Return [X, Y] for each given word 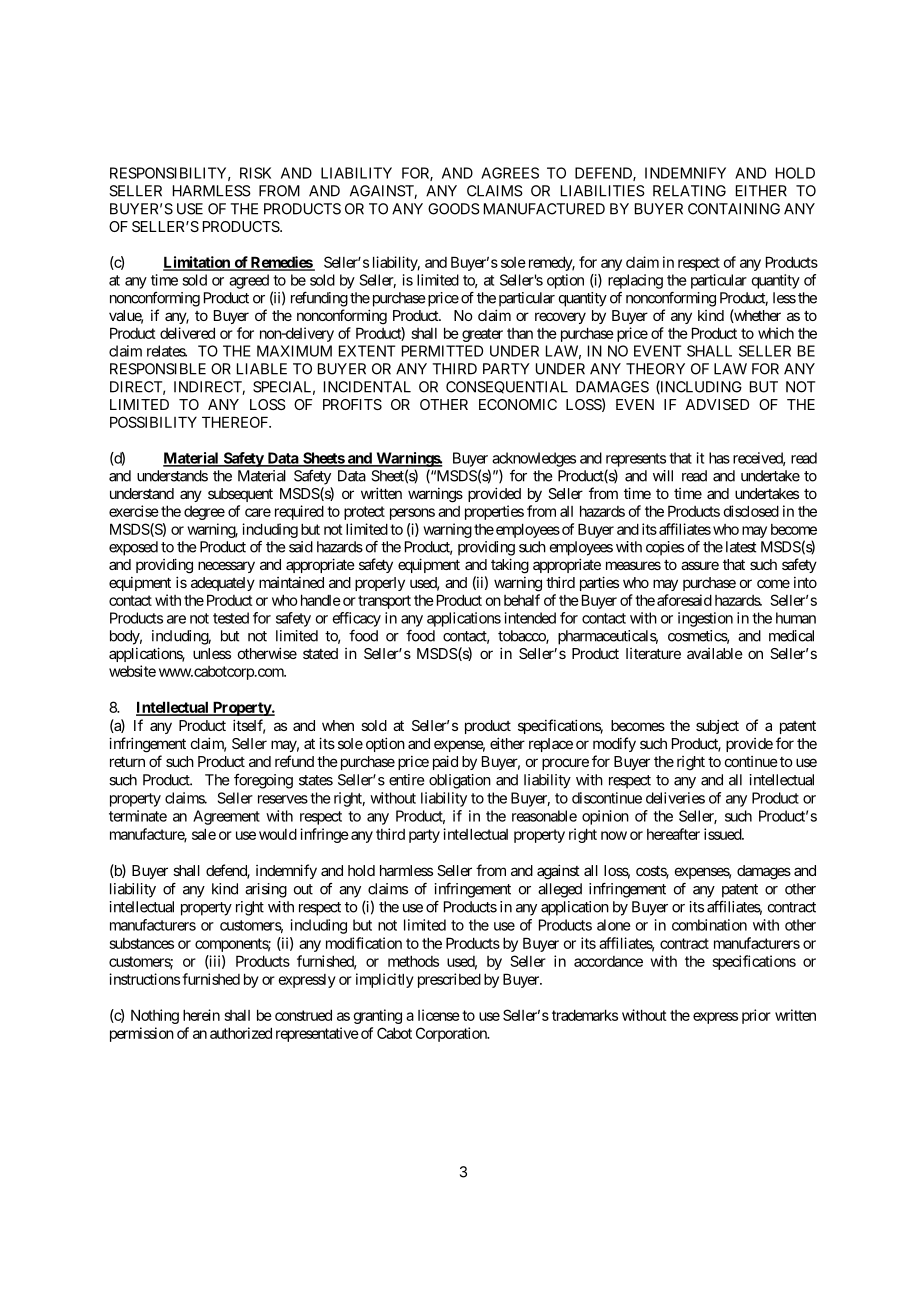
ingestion [705, 619]
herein [201, 1015]
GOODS [454, 209]
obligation [460, 781]
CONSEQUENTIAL [507, 387]
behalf [522, 600]
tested [231, 618]
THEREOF [236, 422]
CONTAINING [734, 209]
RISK [255, 173]
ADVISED [717, 404]
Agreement [226, 817]
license [439, 1015]
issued [723, 834]
